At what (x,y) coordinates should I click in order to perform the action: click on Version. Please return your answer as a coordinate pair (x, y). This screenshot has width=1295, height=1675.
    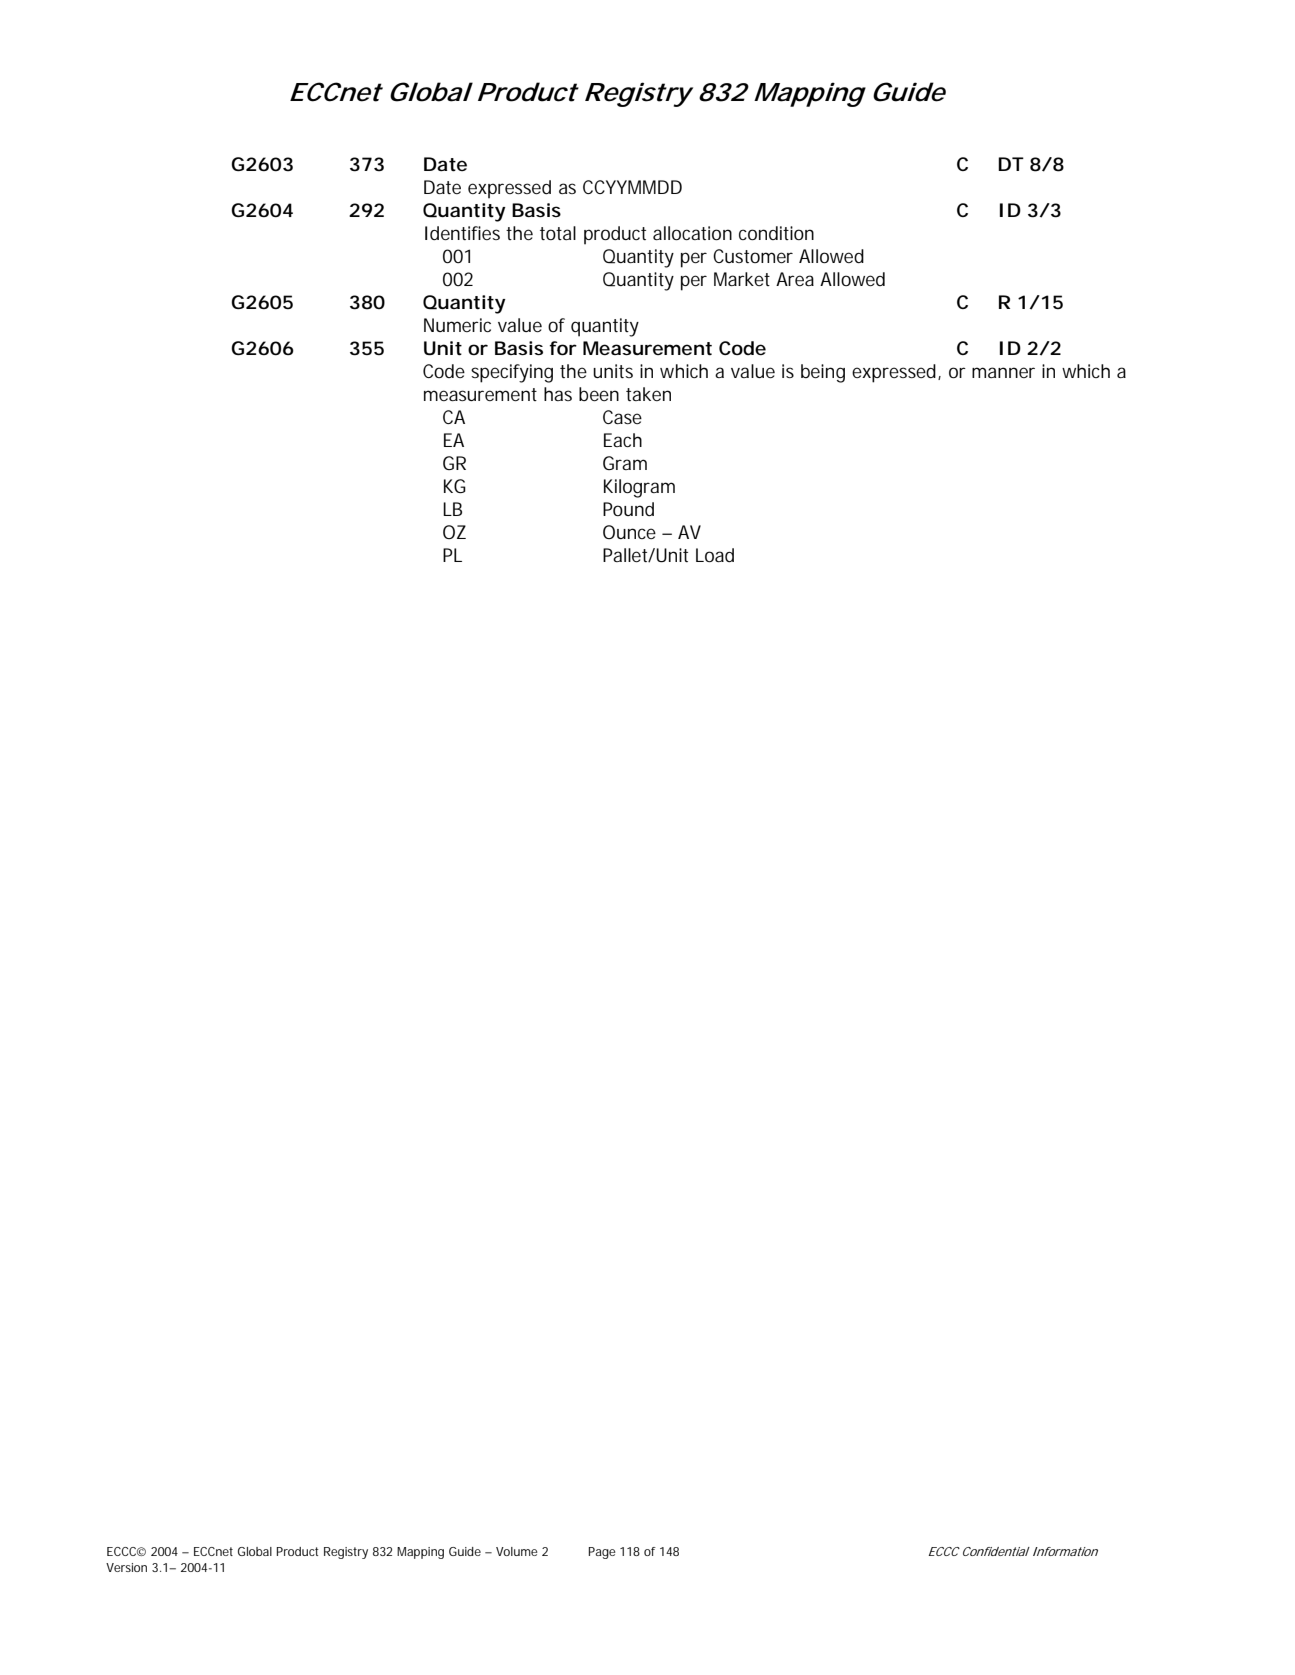
    Looking at the image, I should click on (126, 1567).
